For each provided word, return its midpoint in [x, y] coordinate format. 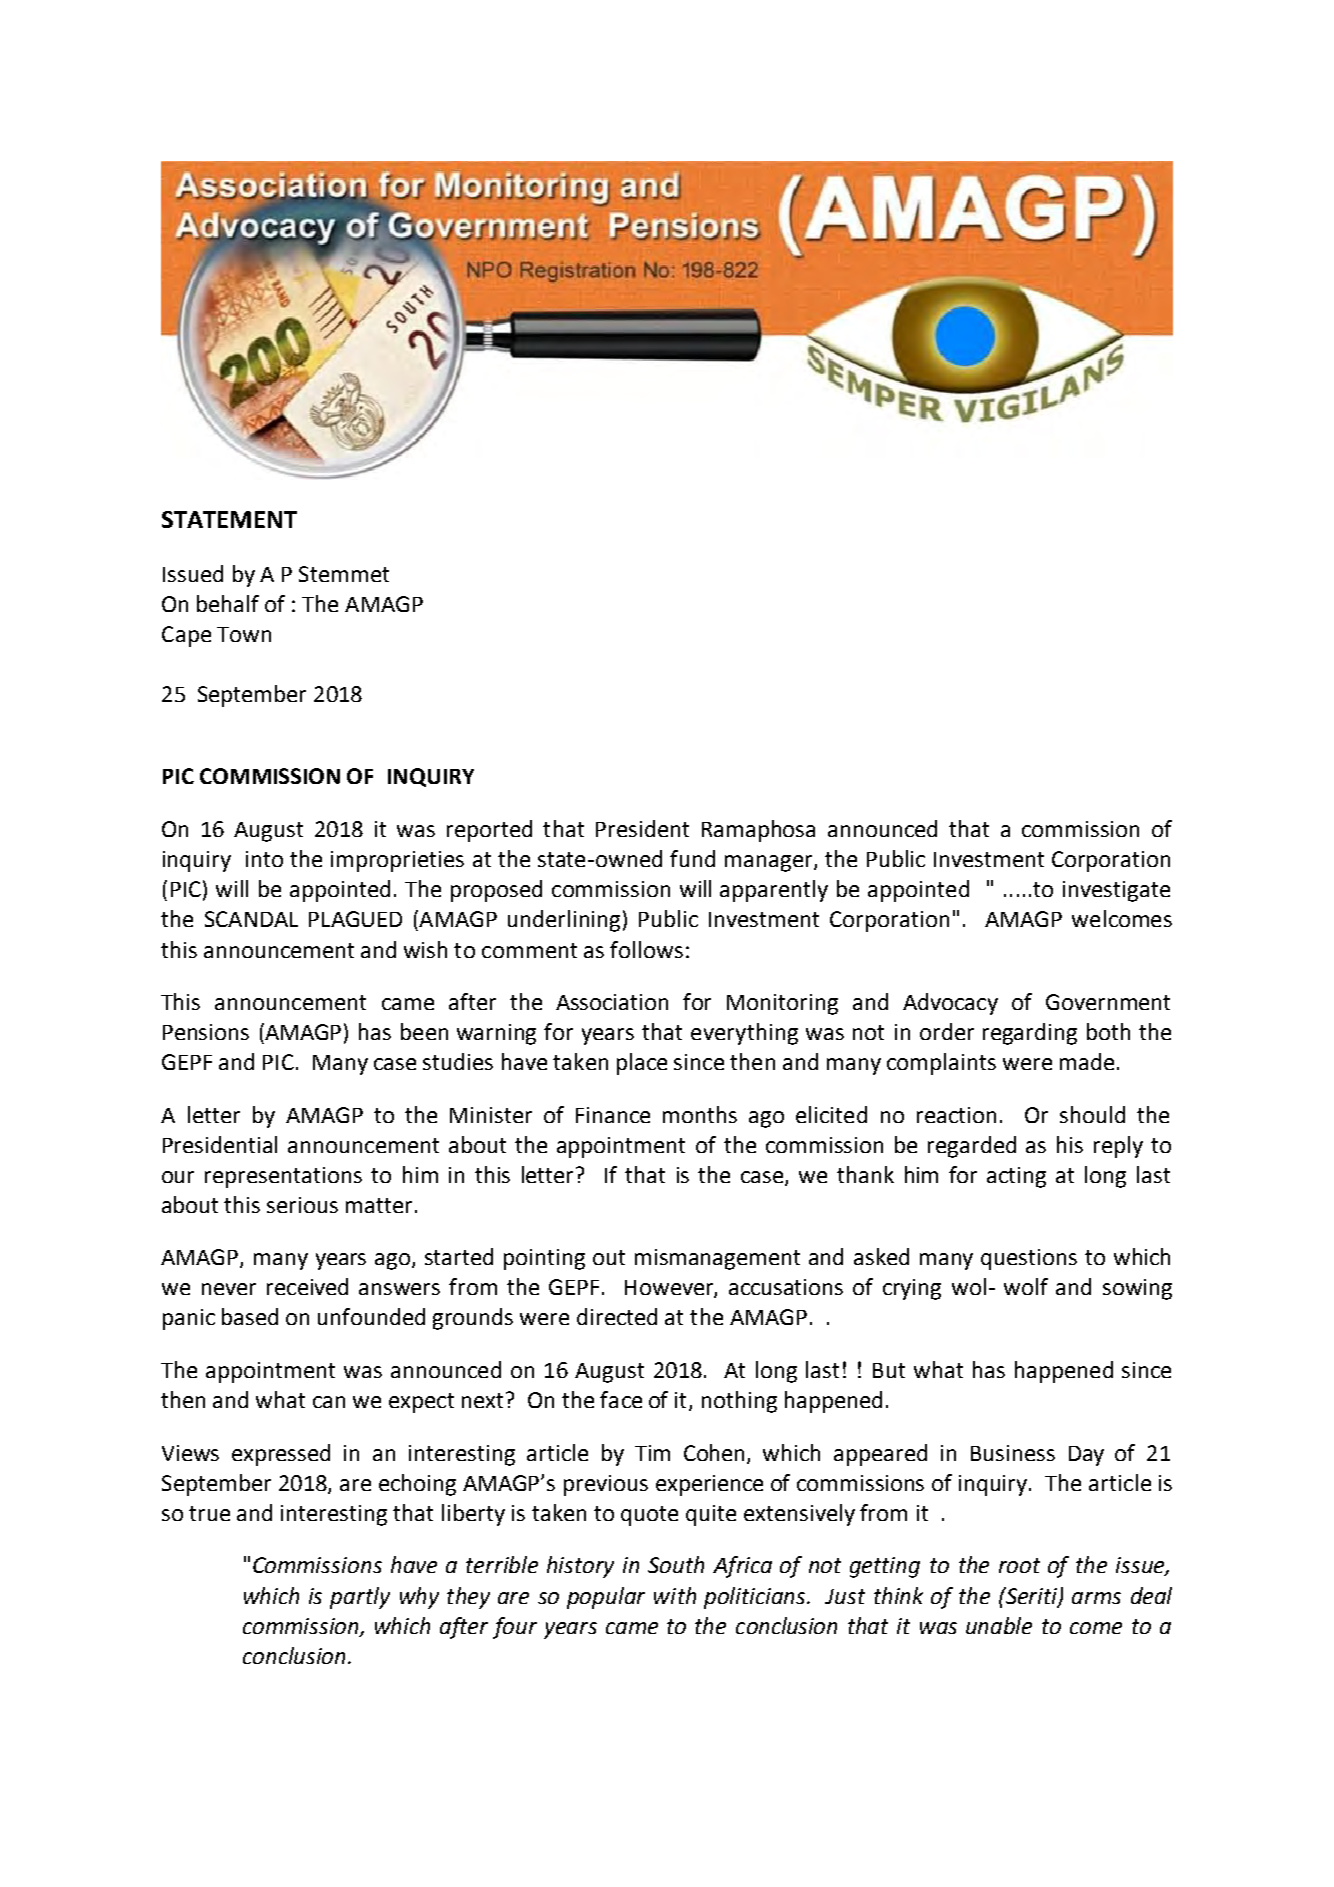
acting [1016, 1177]
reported [489, 831]
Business [1013, 1453]
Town [244, 634]
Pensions [206, 1032]
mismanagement [717, 1259]
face [621, 1399]
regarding [1030, 1034]
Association [612, 1002]
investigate [1116, 891]
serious [302, 1205]
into [264, 859]
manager [770, 863]
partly [360, 1598]
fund [692, 858]
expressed [281, 1455]
